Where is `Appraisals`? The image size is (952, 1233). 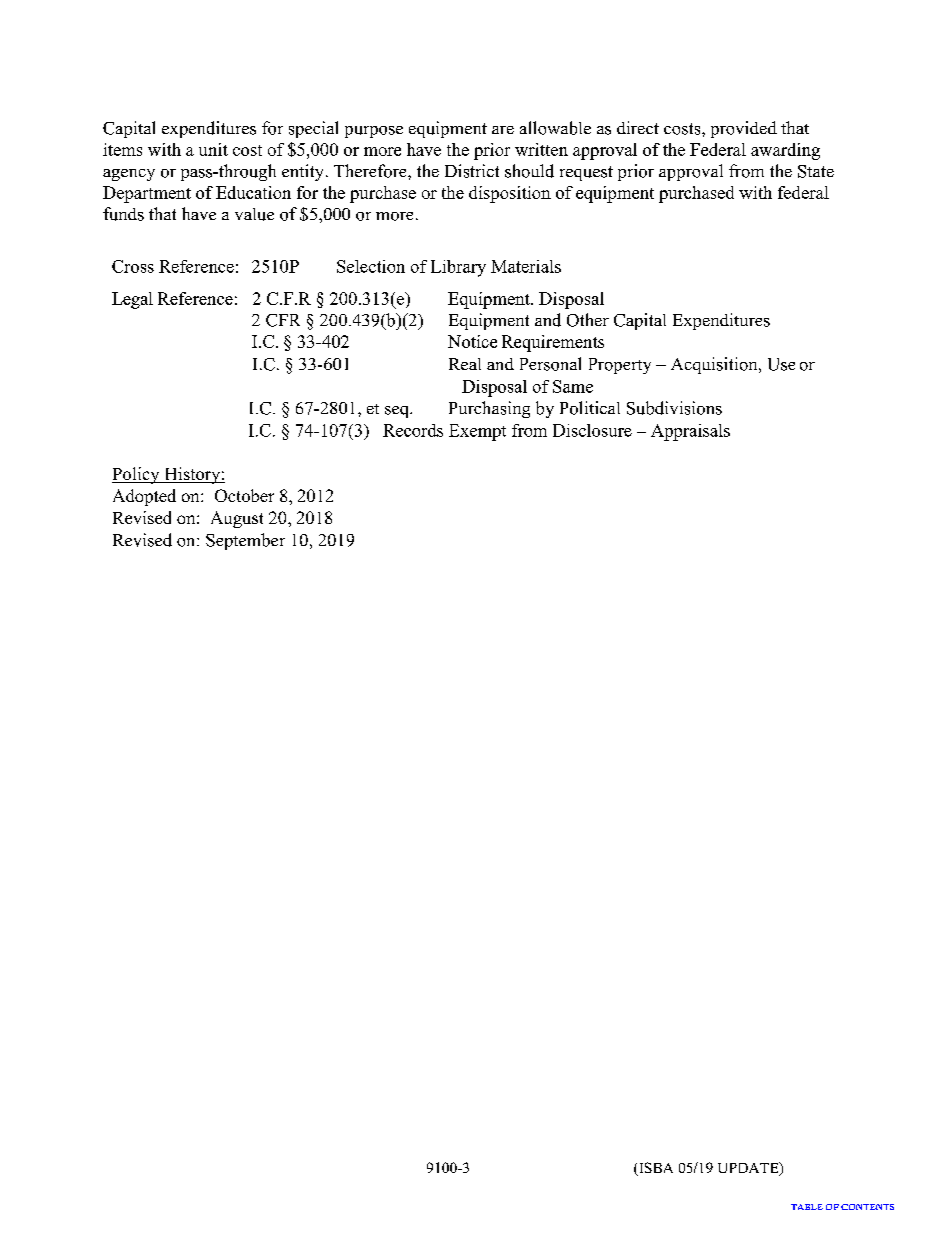
Appraisals is located at coordinates (690, 432).
